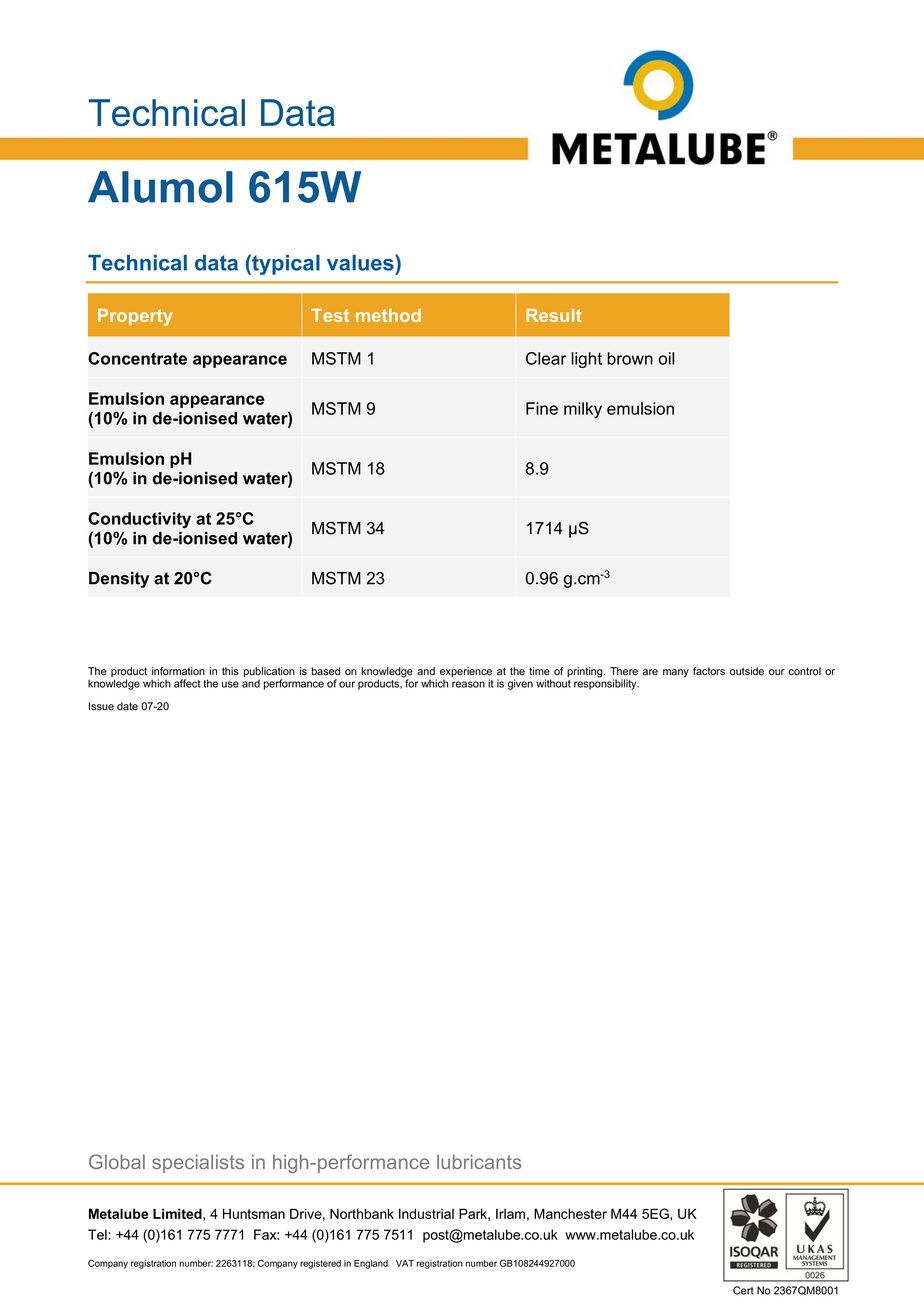 The image size is (924, 1308). I want to click on VAT, so click(405, 1263).
